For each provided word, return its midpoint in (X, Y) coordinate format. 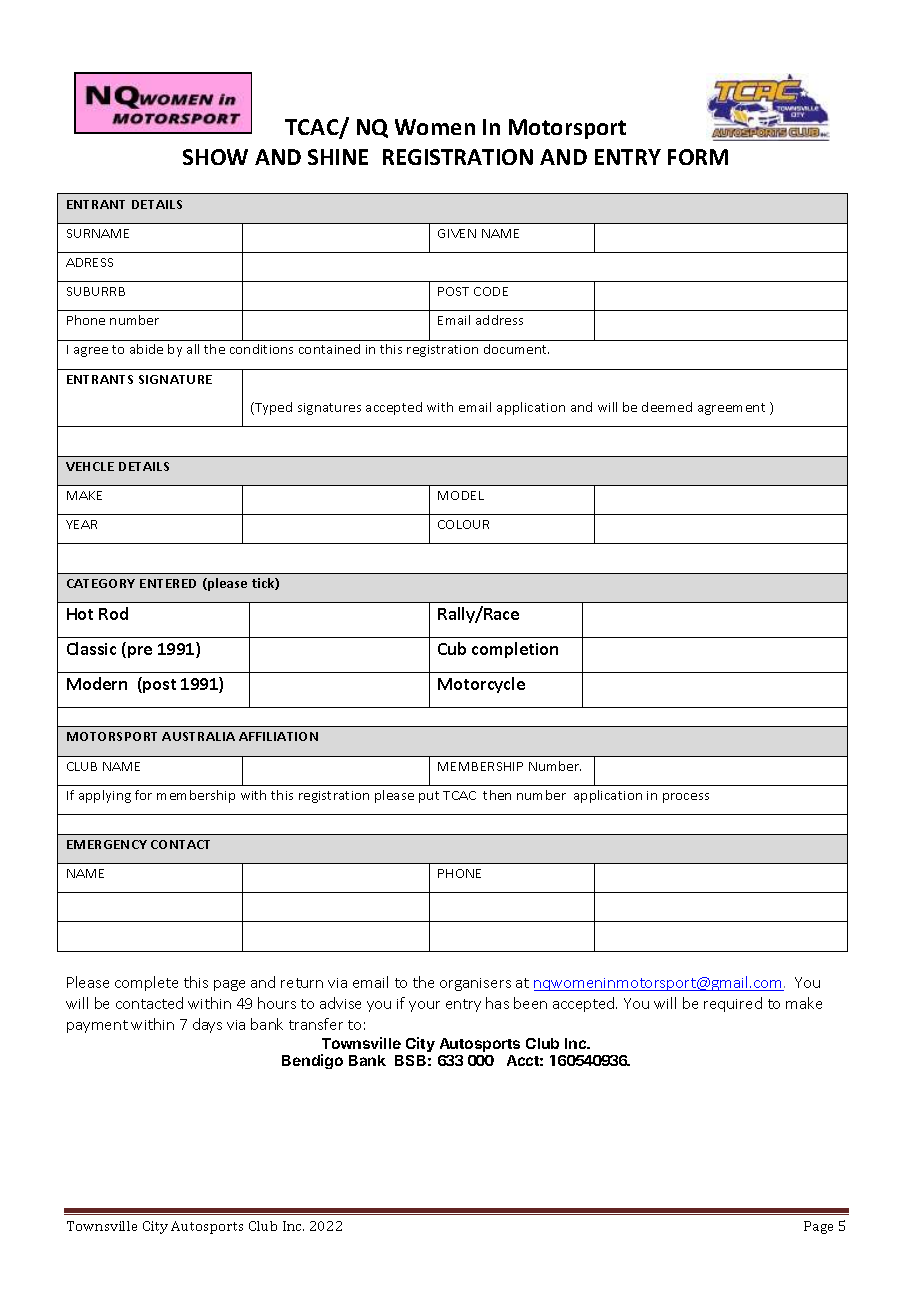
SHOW (215, 157)
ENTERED (168, 583)
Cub (452, 648)
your (424, 1006)
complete (146, 983)
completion (515, 650)
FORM (698, 157)
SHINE (338, 157)
